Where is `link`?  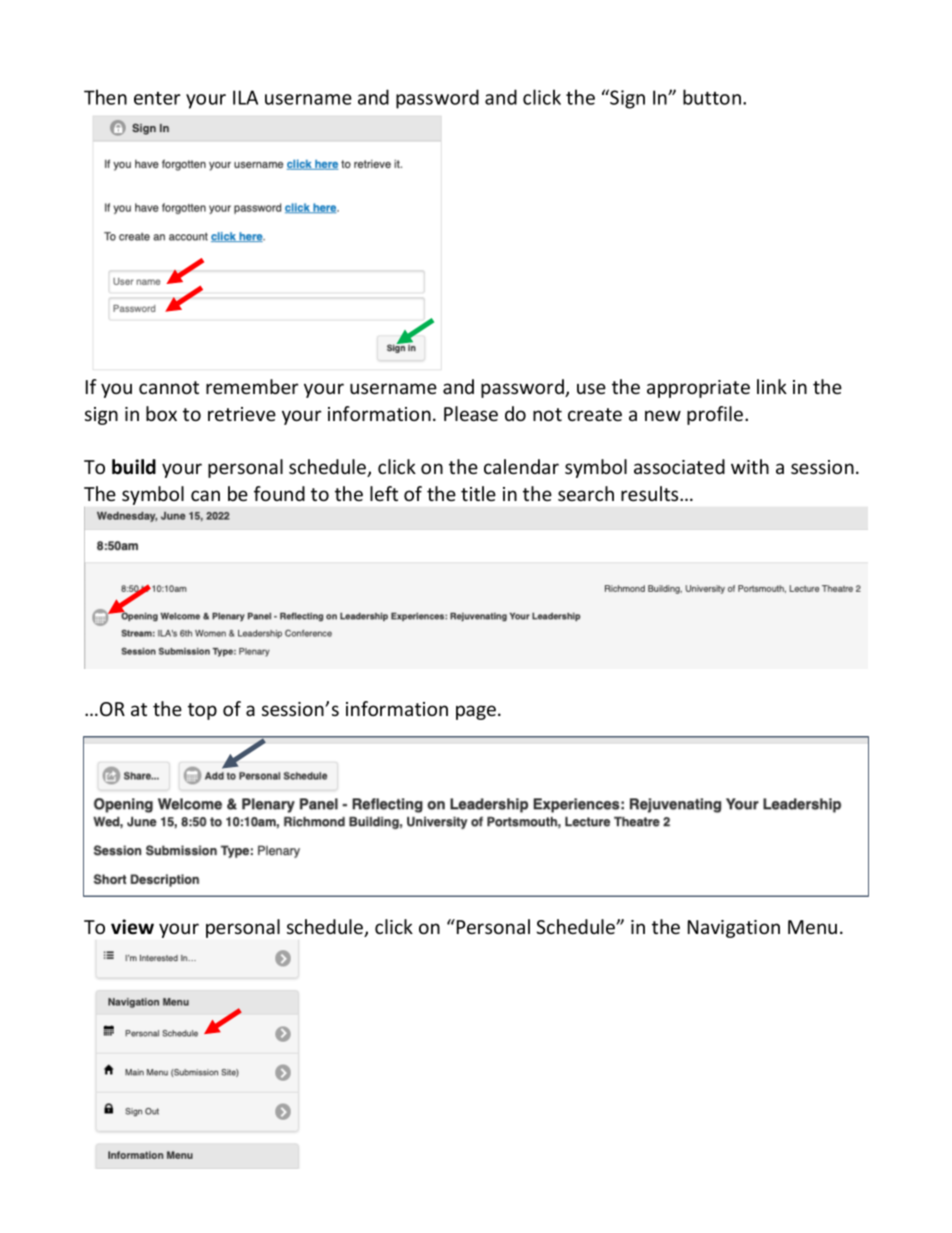
link is located at coordinates (772, 386).
